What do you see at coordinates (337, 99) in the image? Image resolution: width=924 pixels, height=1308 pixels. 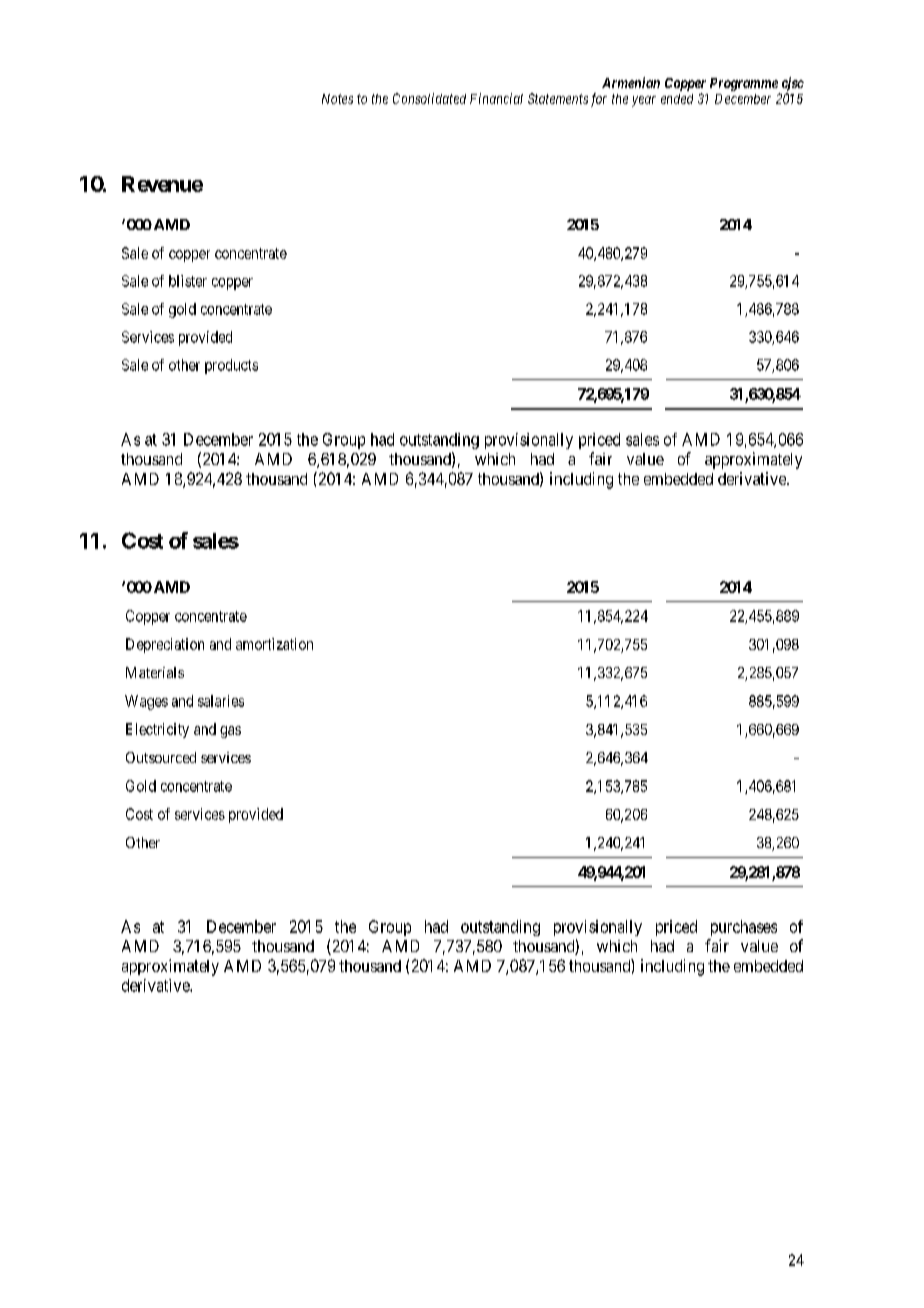 I see `Notes` at bounding box center [337, 99].
